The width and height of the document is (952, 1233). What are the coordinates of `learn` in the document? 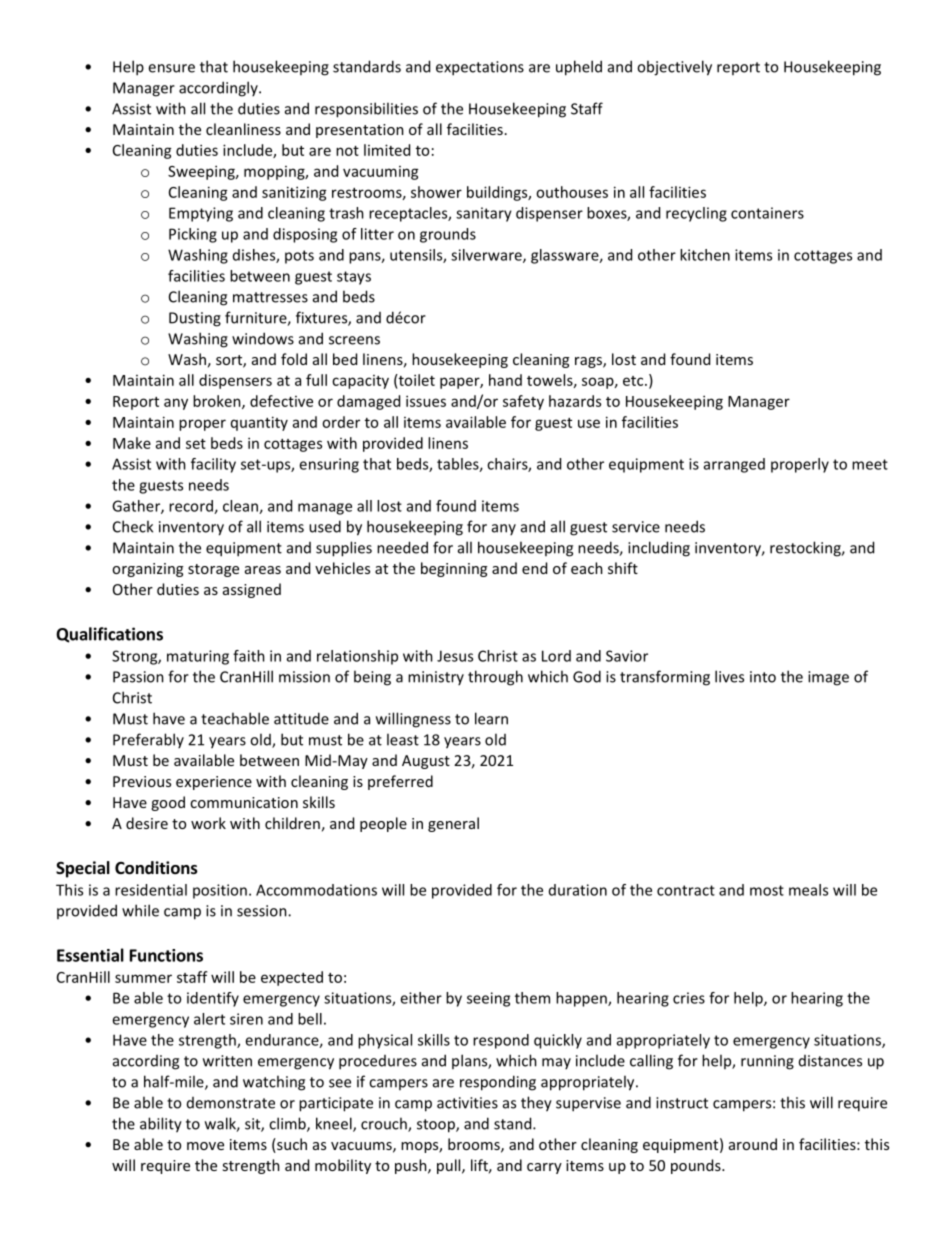 It's located at (491, 718).
